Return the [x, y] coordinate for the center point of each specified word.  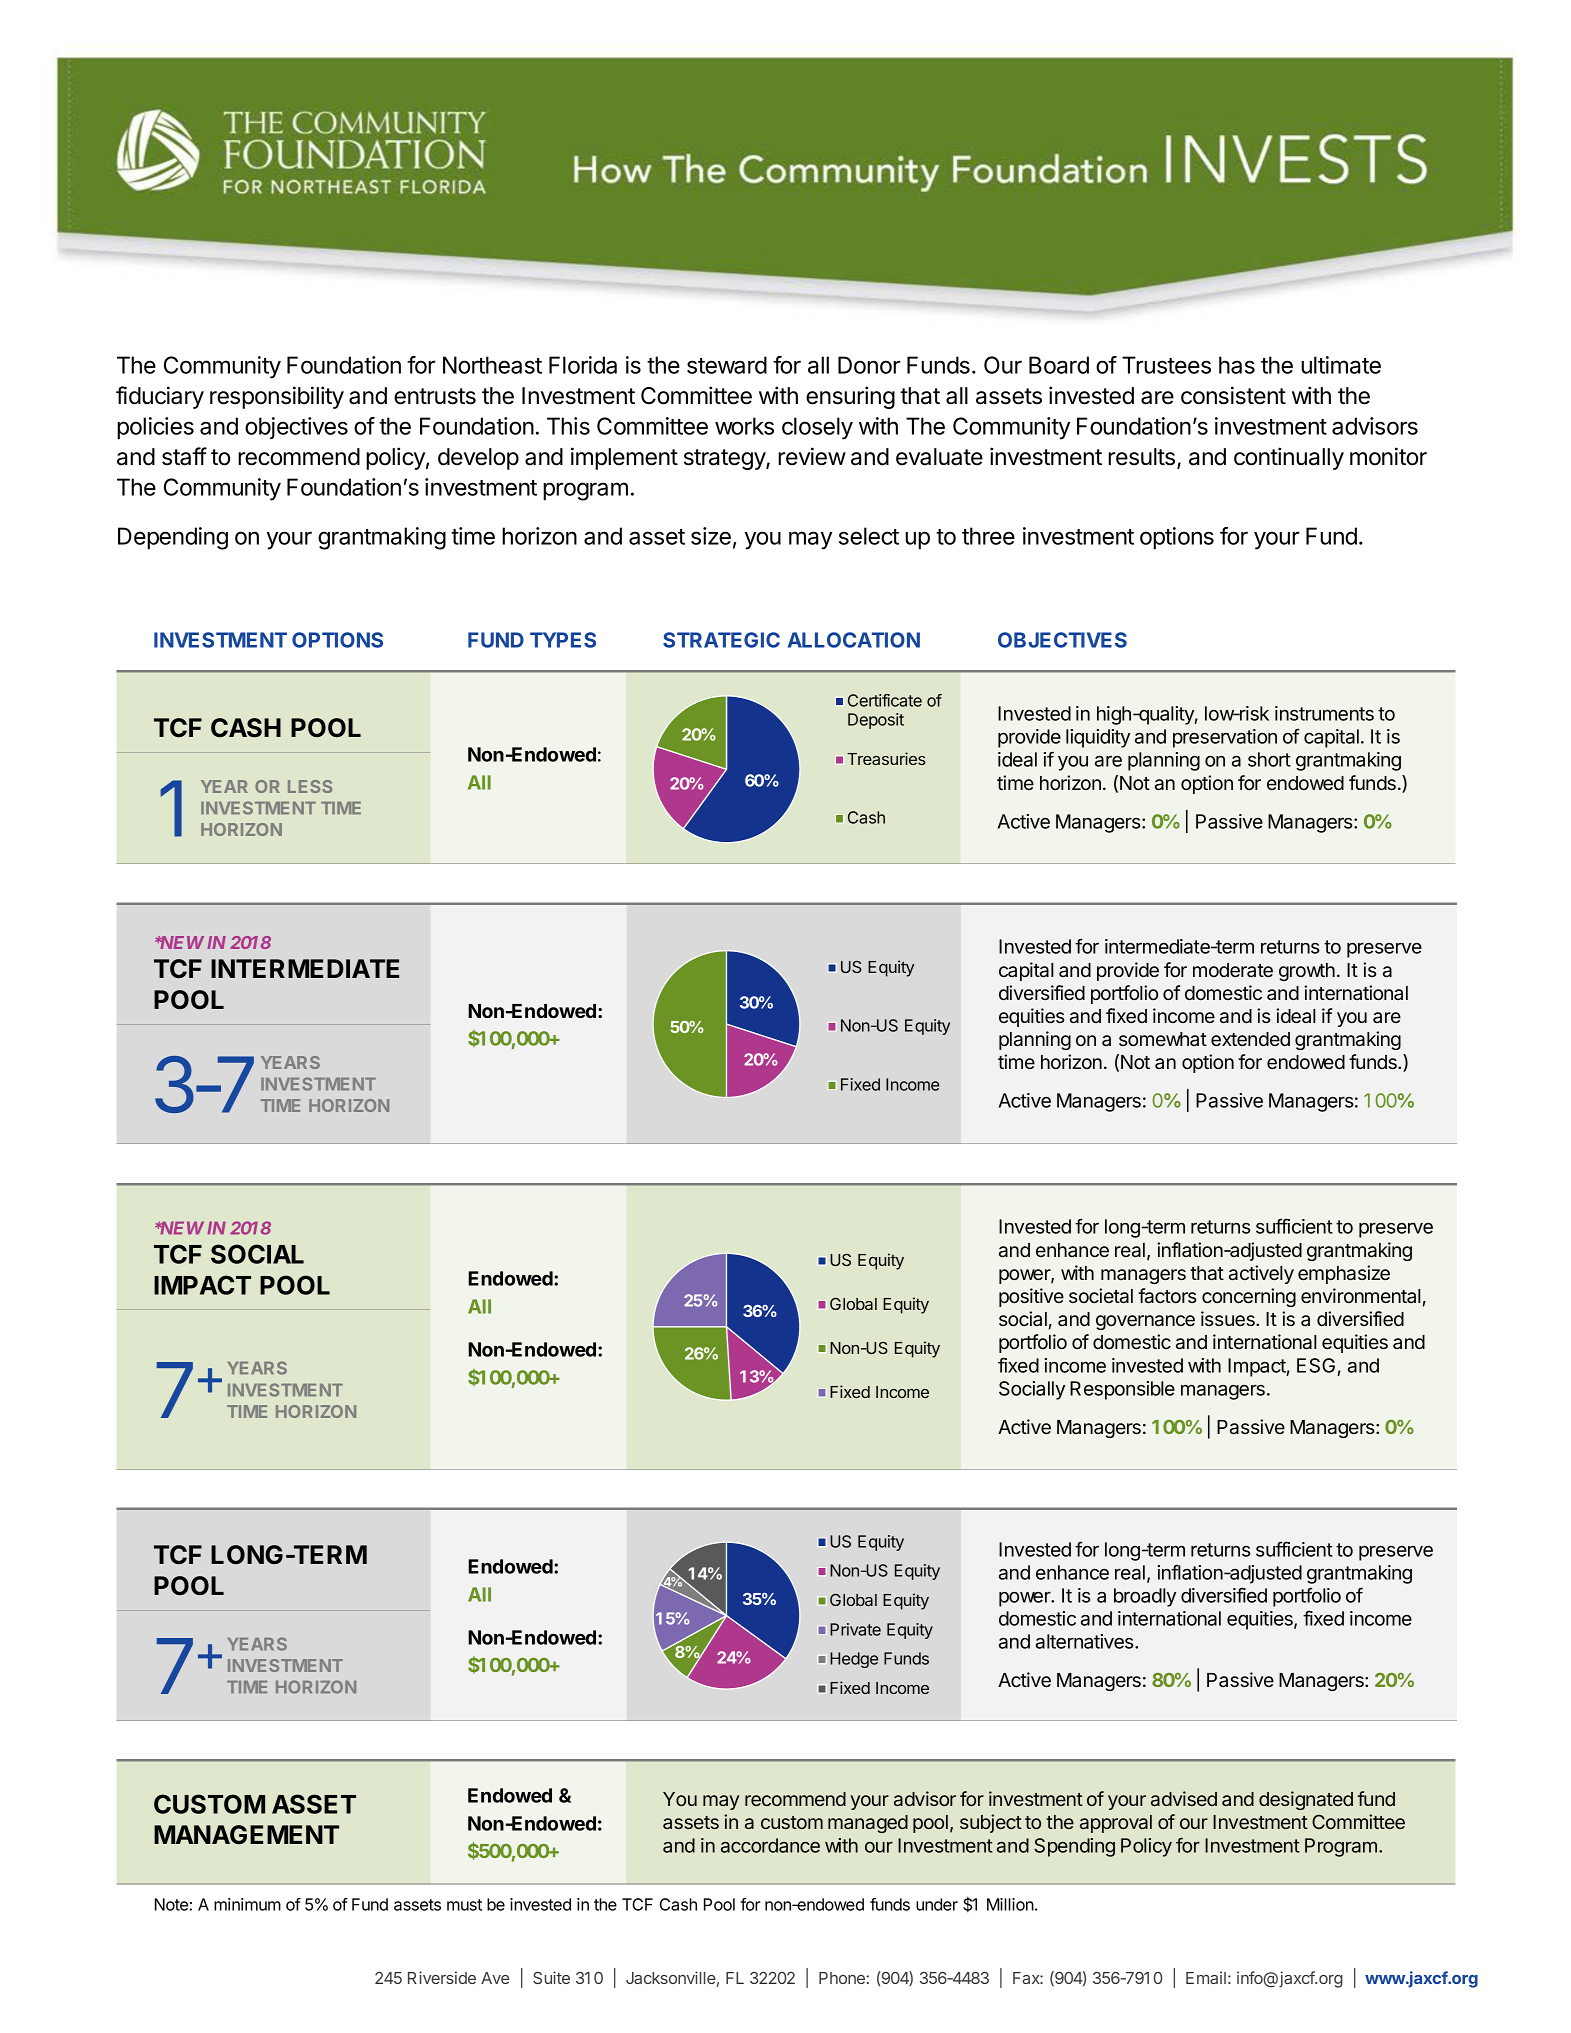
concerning [1249, 1297]
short [1269, 759]
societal [1101, 1296]
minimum [247, 1904]
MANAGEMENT [246, 1834]
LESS [310, 786]
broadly [1145, 1597]
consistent [1233, 395]
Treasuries [886, 758]
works [744, 426]
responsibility [277, 397]
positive [1031, 1297]
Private [855, 1629]
